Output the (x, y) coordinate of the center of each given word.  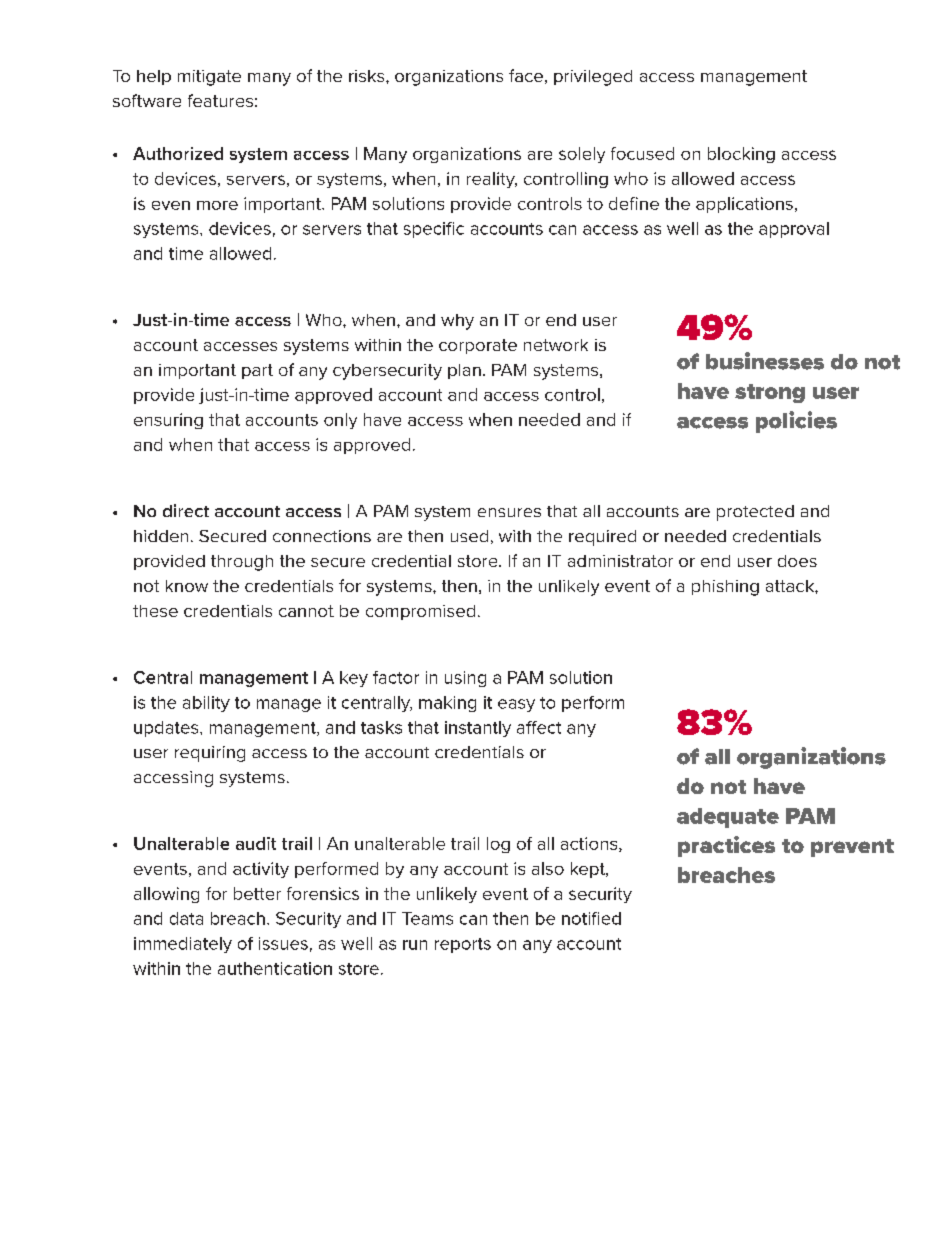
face (526, 75)
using (465, 679)
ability (206, 704)
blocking (741, 155)
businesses (765, 361)
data (186, 918)
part (257, 371)
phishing (725, 588)
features (220, 100)
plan (464, 371)
